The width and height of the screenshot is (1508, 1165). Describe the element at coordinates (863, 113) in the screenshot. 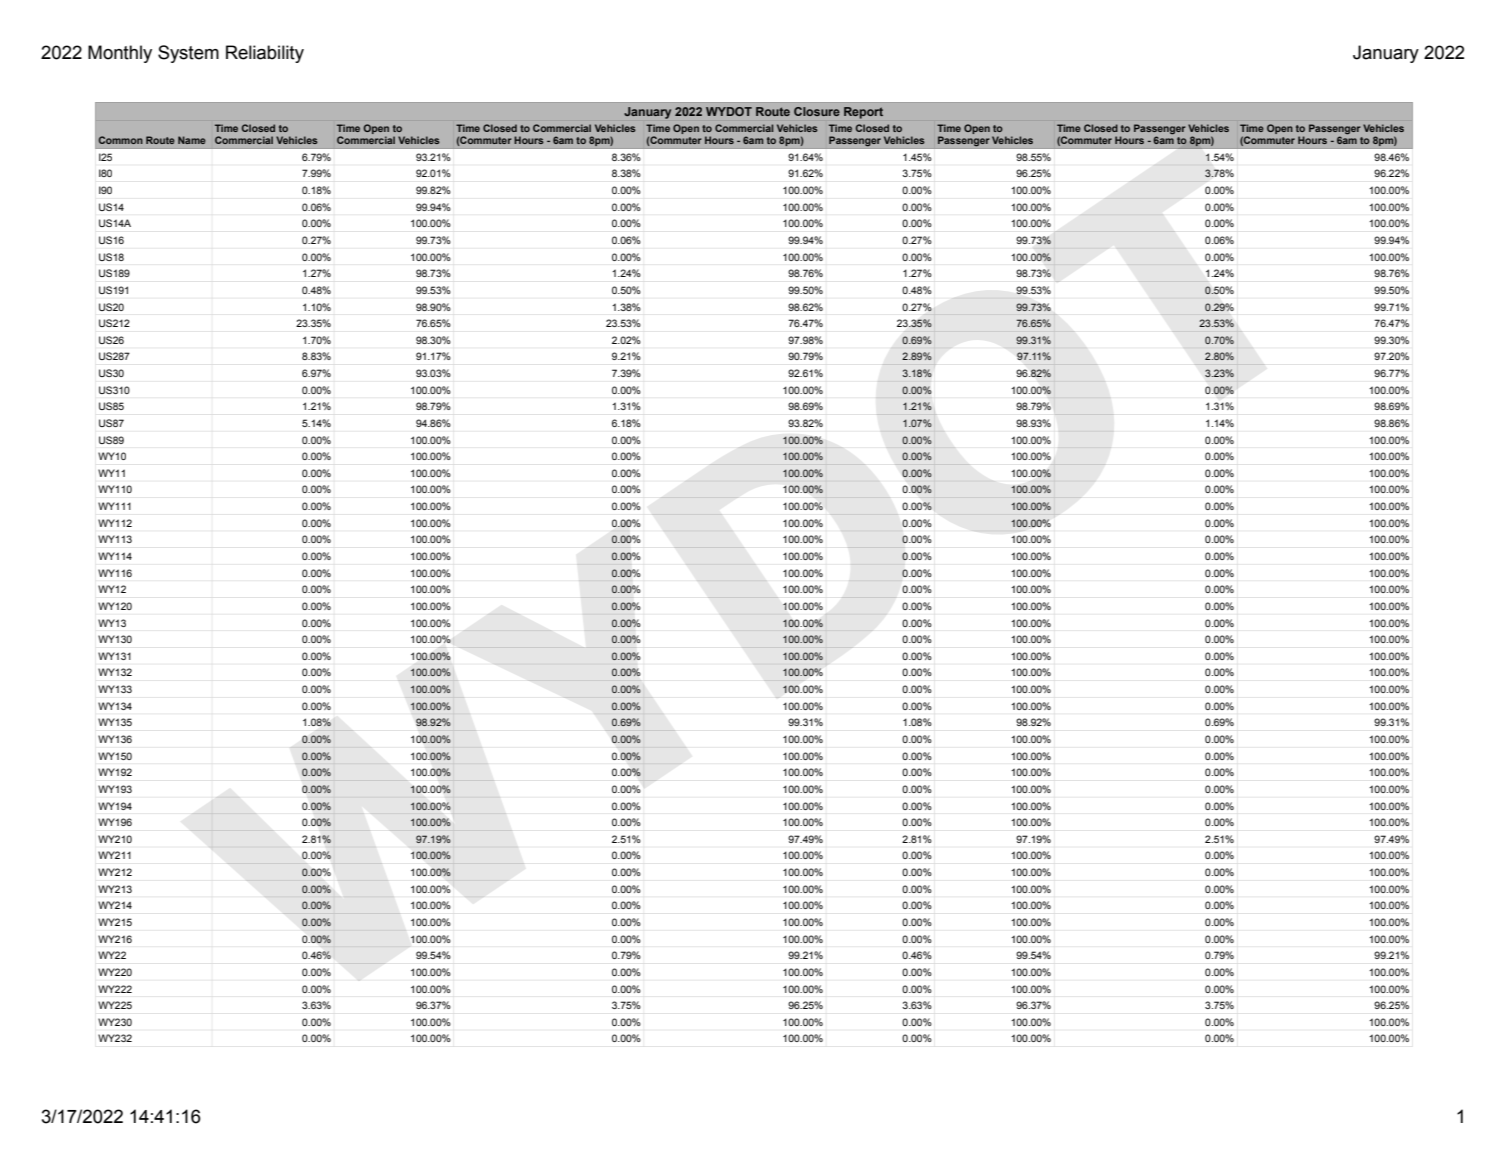

I see `Report` at that location.
